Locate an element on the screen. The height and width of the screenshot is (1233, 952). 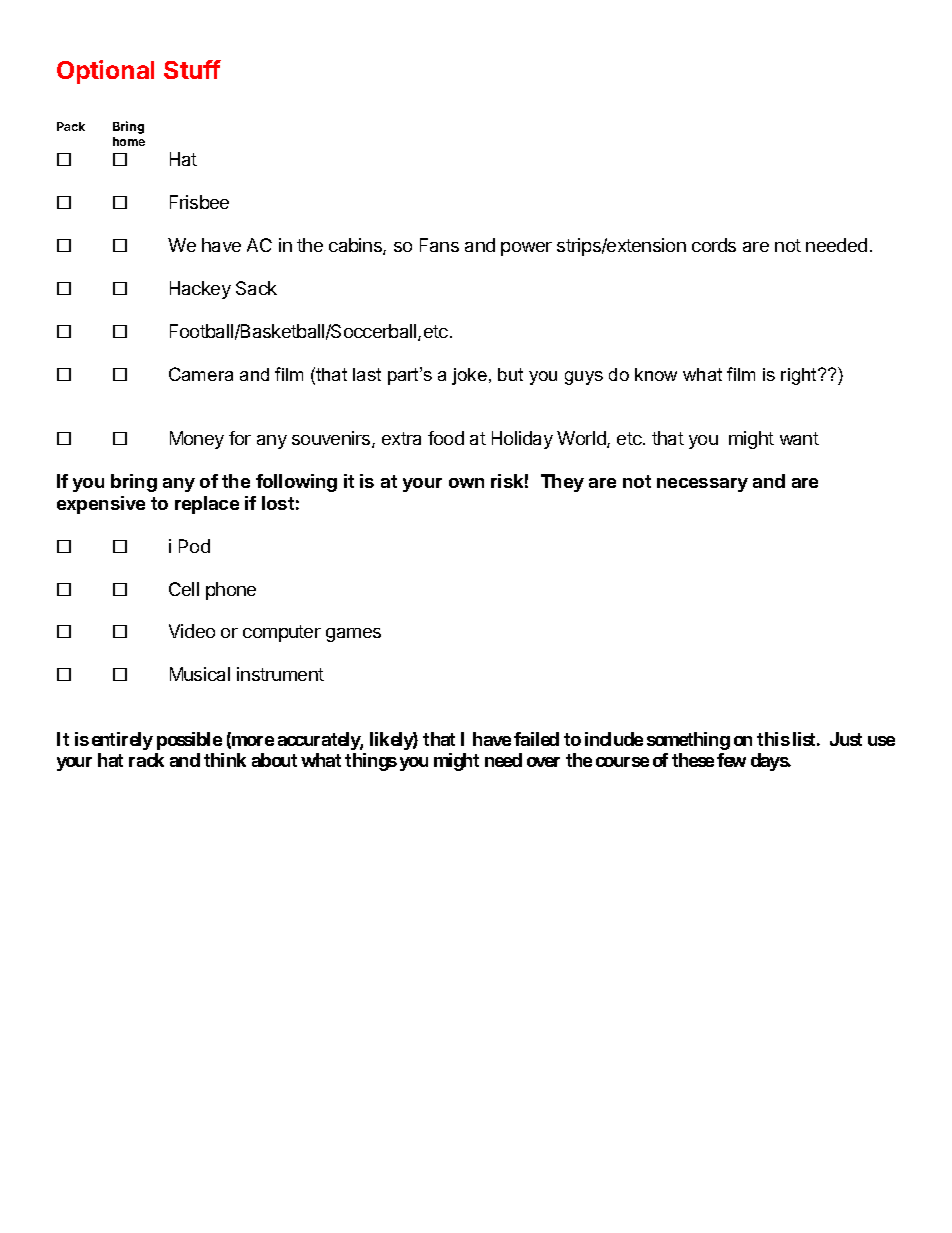
Sack is located at coordinates (256, 288).
